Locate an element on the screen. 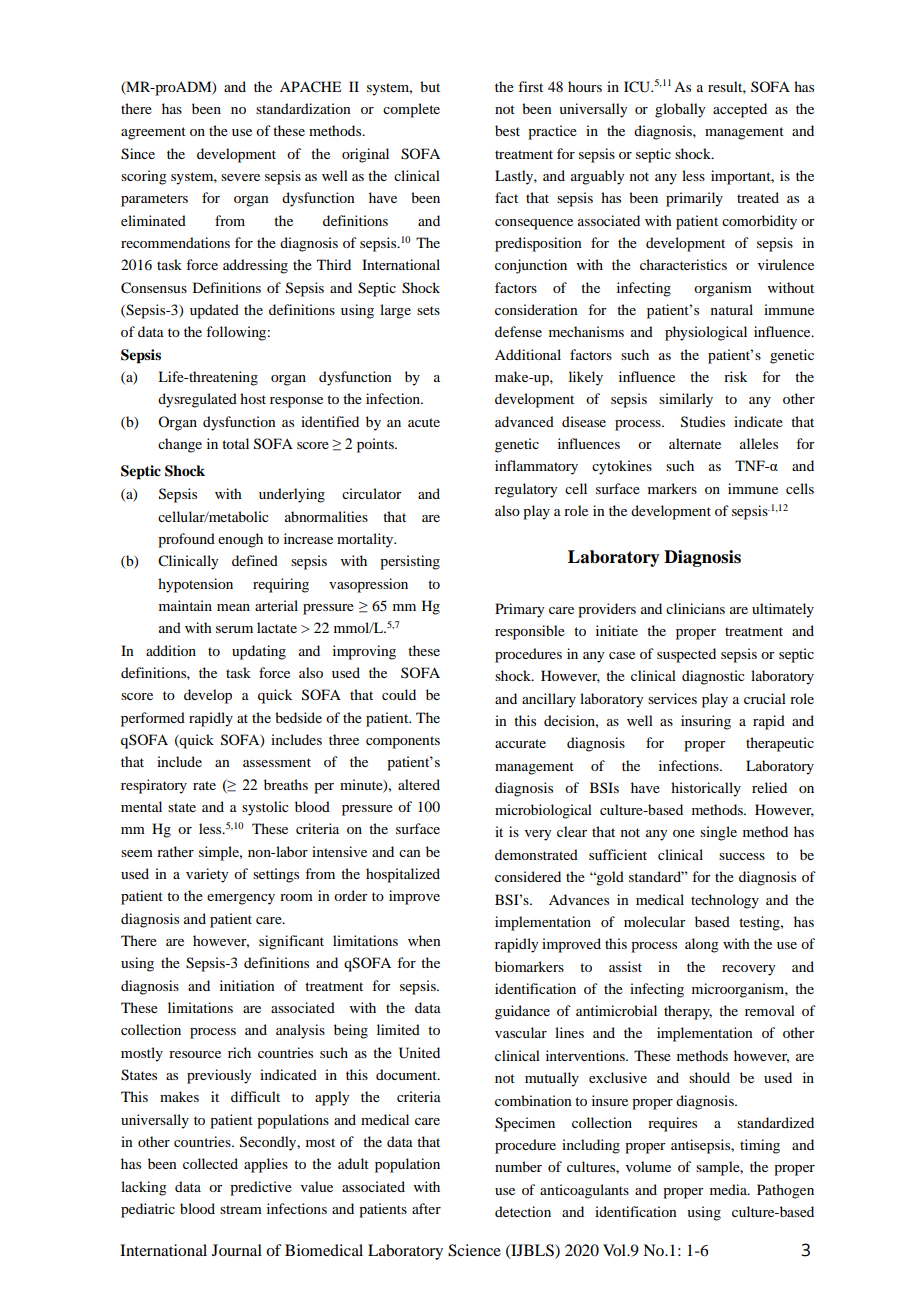 The image size is (924, 1308). agreement is located at coordinates (153, 133).
